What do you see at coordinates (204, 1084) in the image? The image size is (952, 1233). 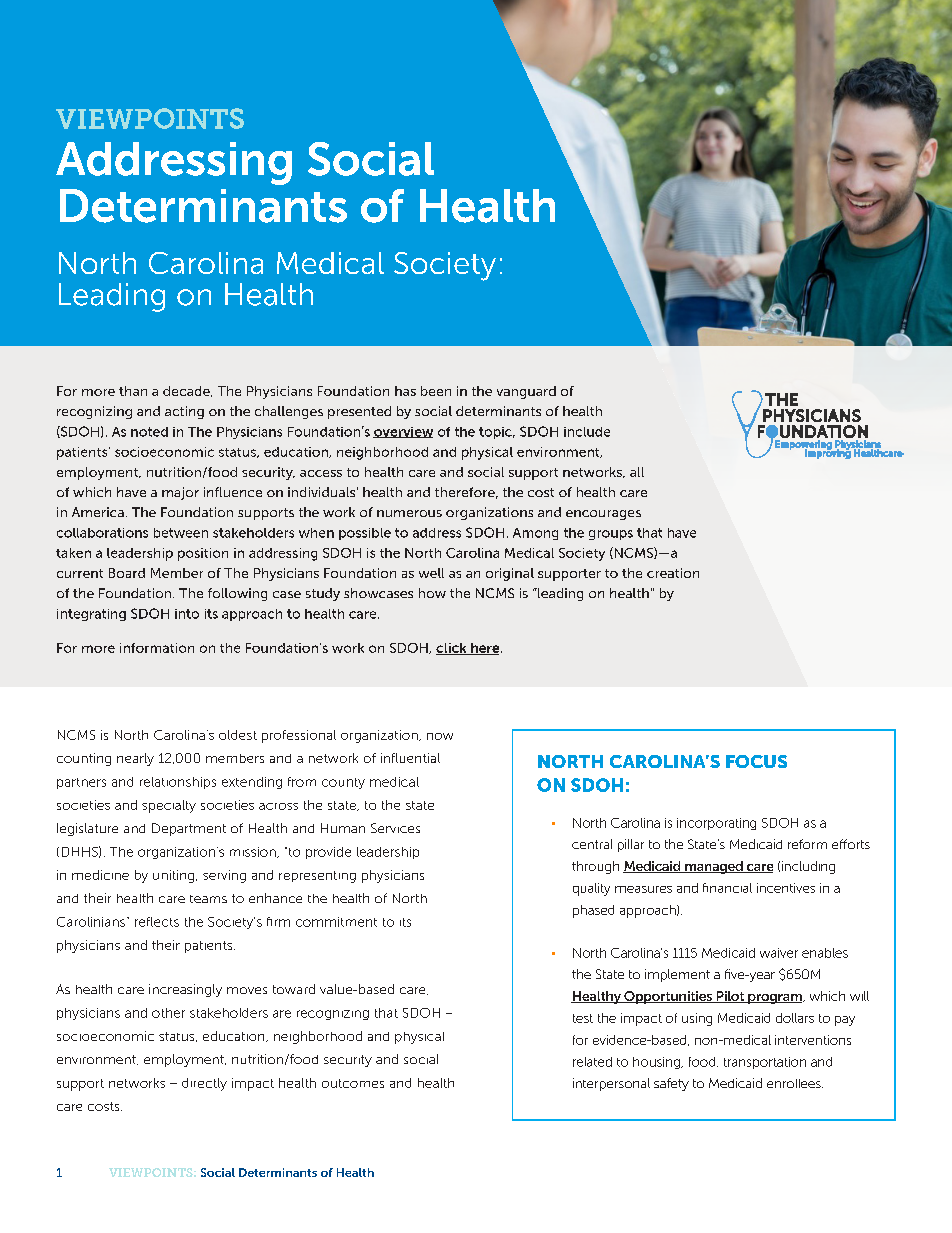 I see `directly` at bounding box center [204, 1084].
